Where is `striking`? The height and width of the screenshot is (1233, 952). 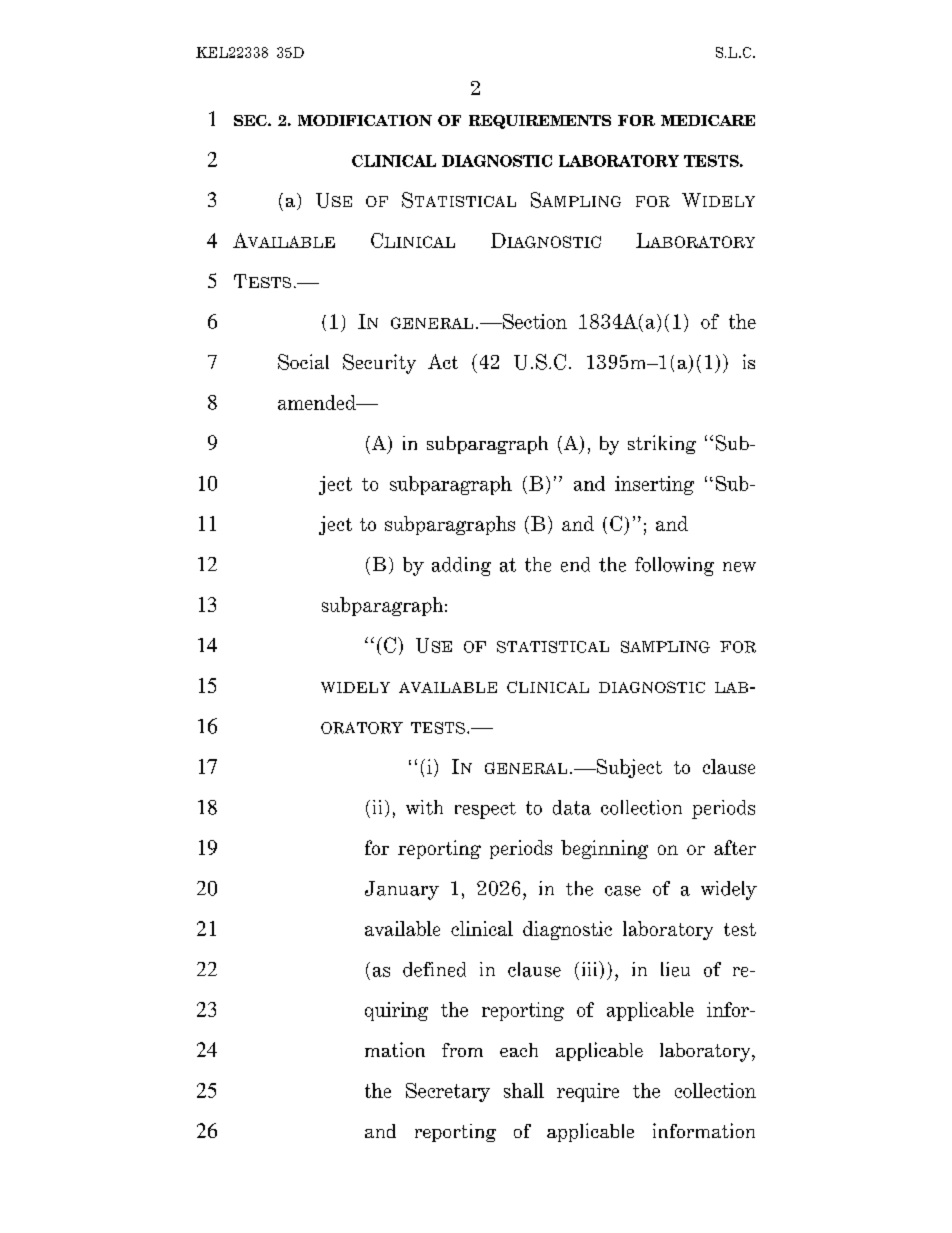
striking is located at coordinates (662, 444).
